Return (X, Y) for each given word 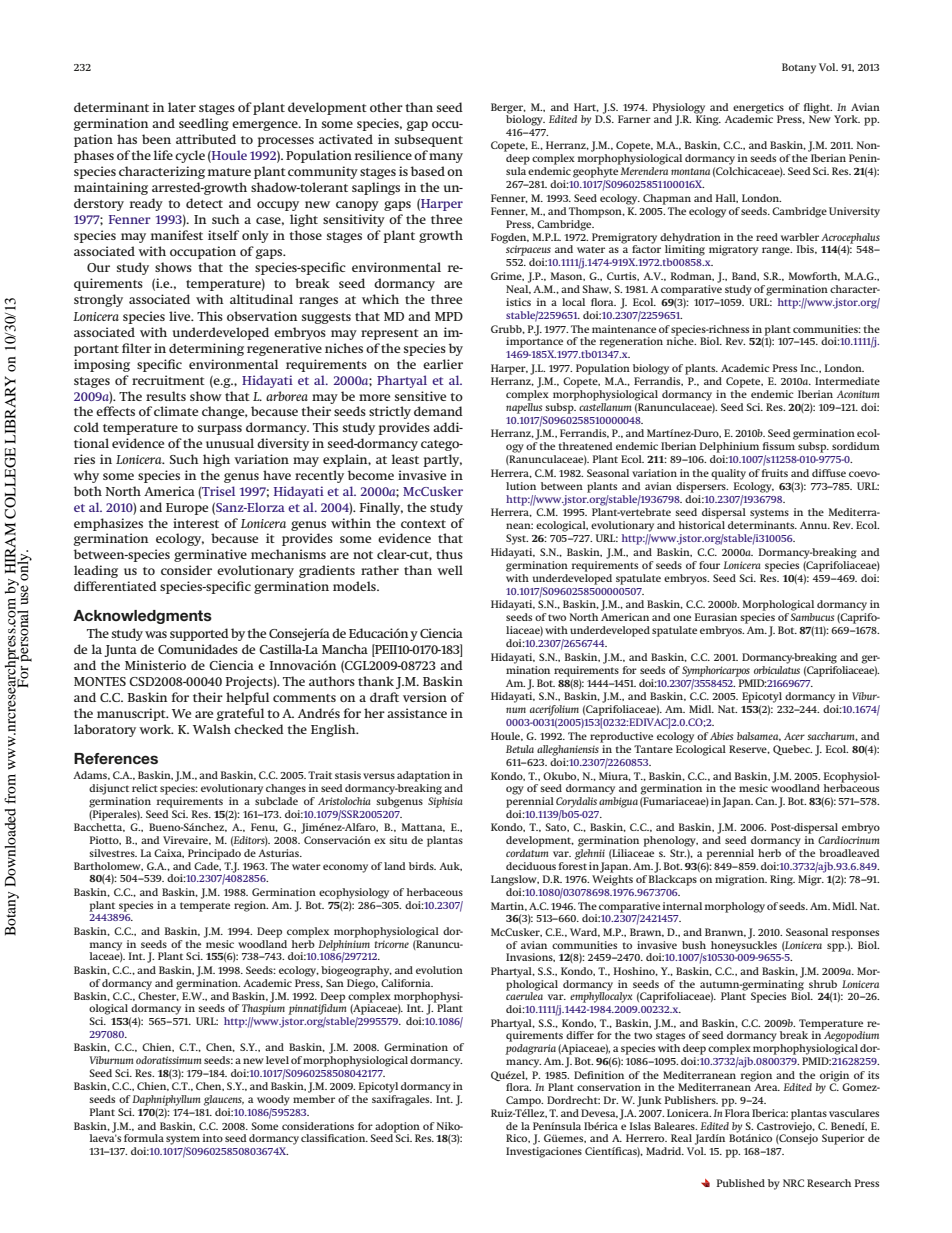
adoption (397, 1127)
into (213, 1138)
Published (741, 1183)
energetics (758, 108)
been (156, 139)
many (446, 158)
